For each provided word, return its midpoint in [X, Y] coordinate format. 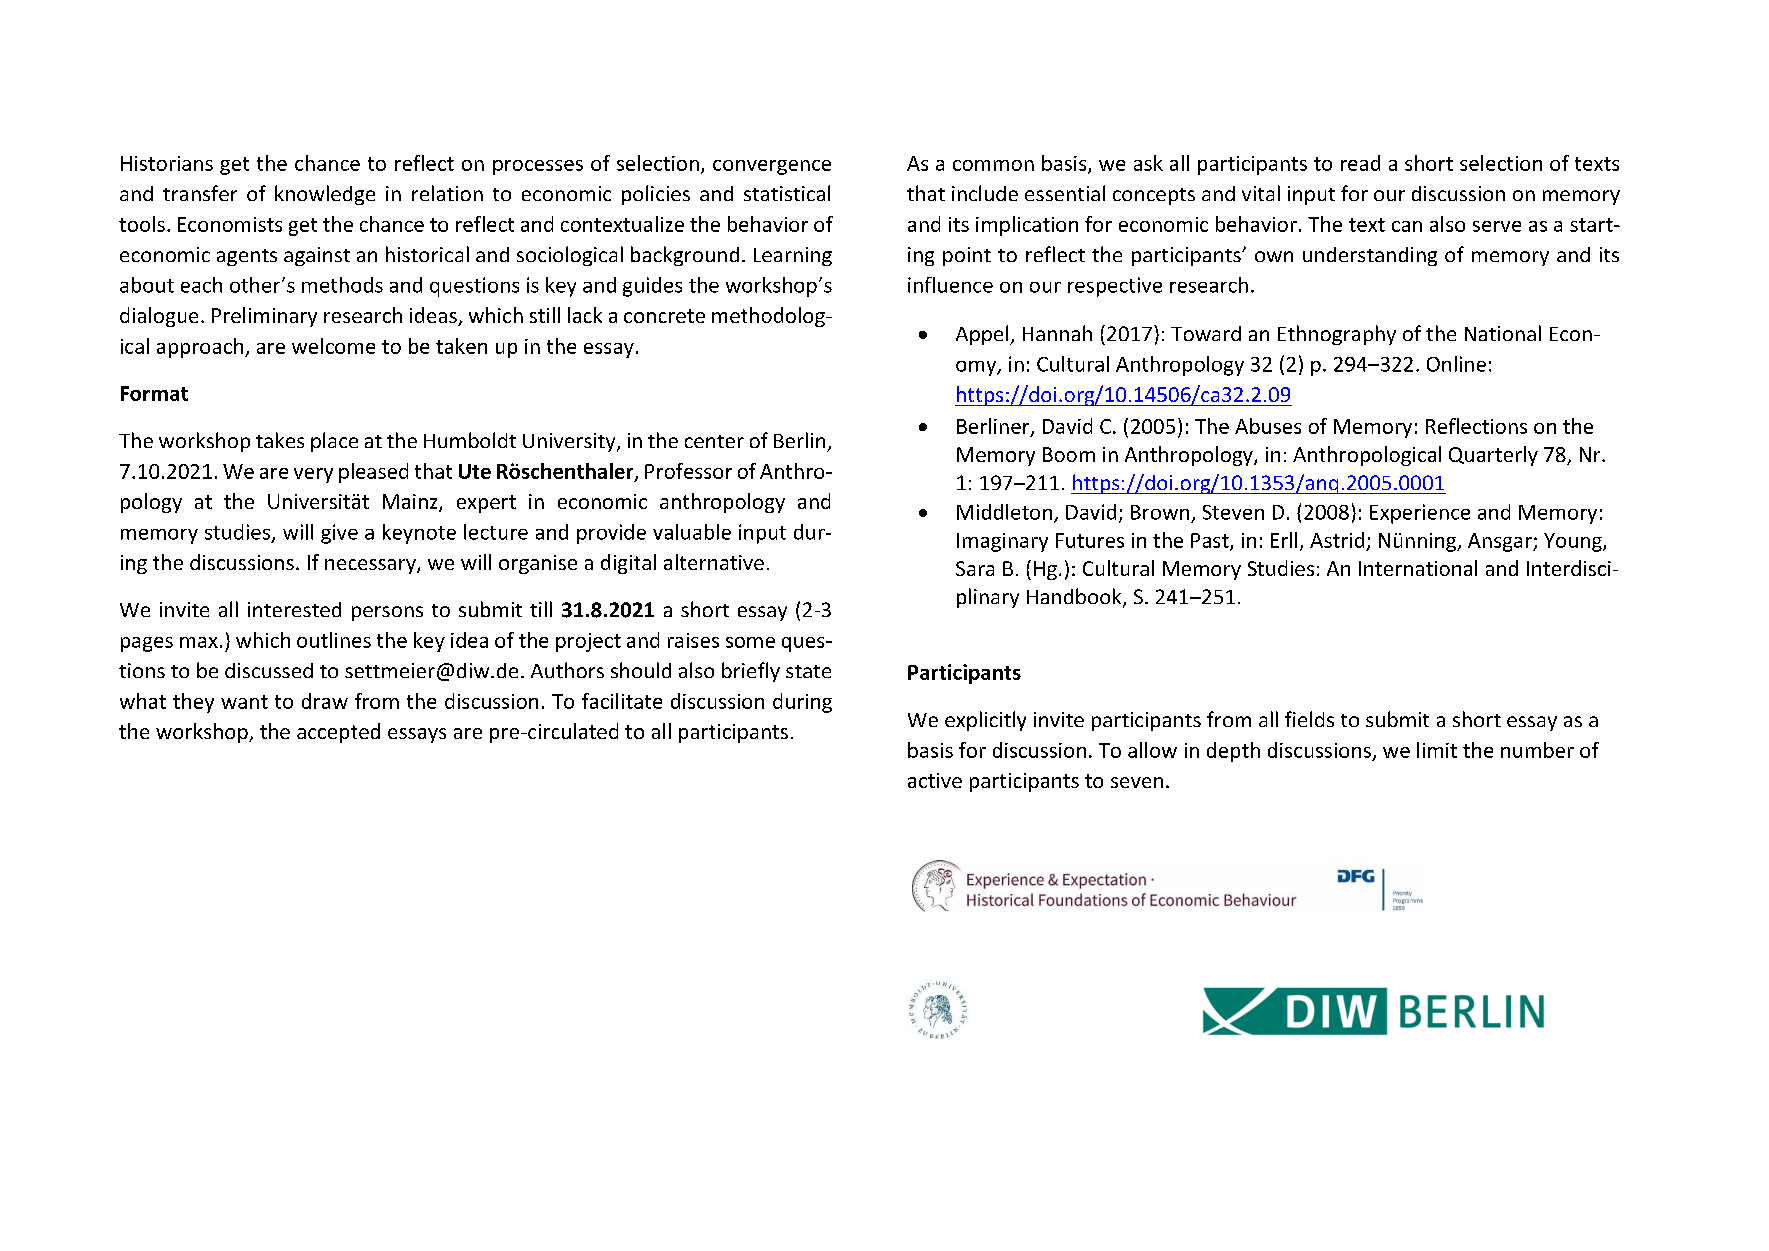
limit [1437, 750]
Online [1456, 364]
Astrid [1337, 540]
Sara [975, 568]
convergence [772, 167]
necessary [371, 566]
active [935, 780]
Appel [982, 335]
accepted [338, 733]
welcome [333, 346]
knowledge [325, 195]
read [1360, 163]
